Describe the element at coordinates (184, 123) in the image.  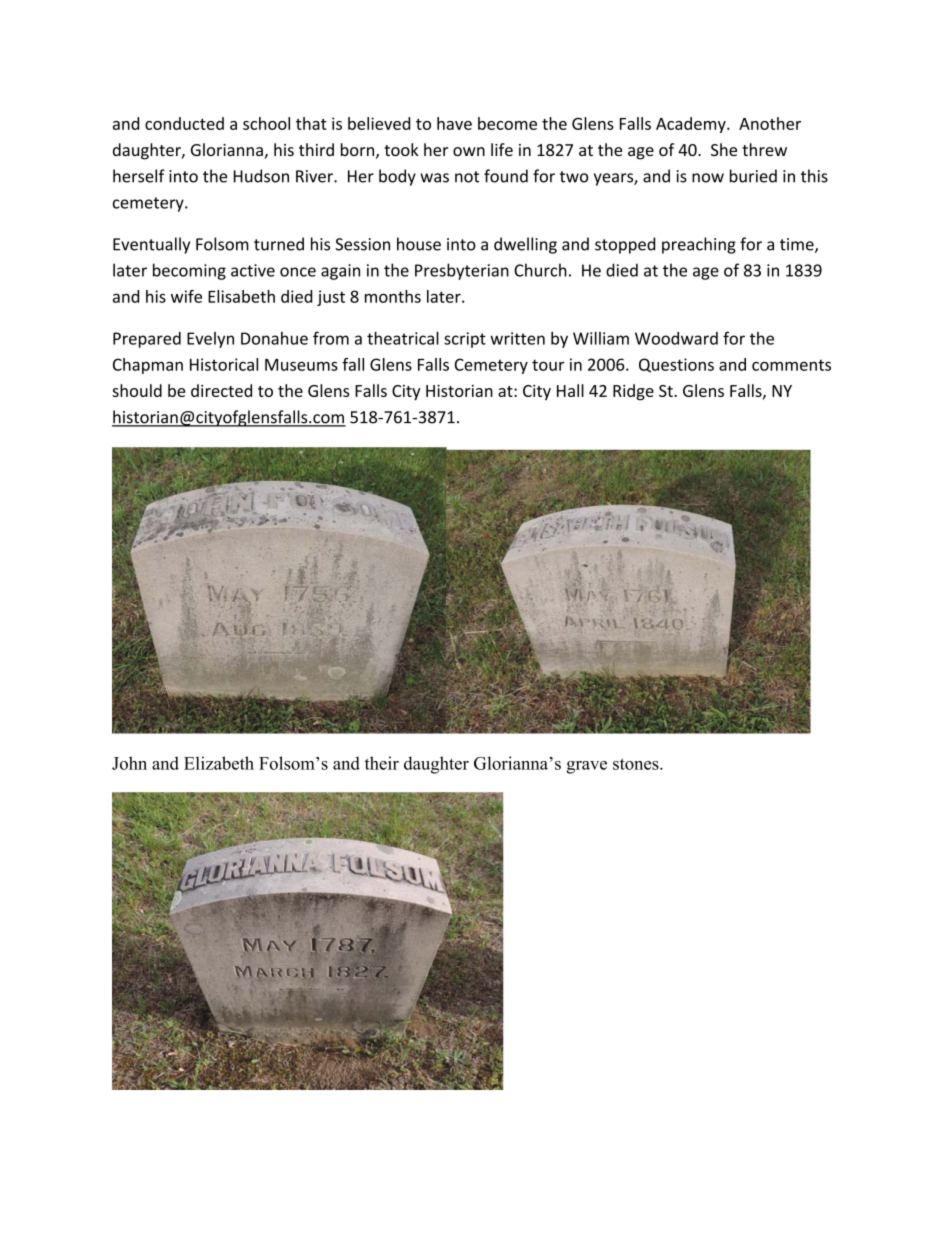
I see `conducted` at that location.
